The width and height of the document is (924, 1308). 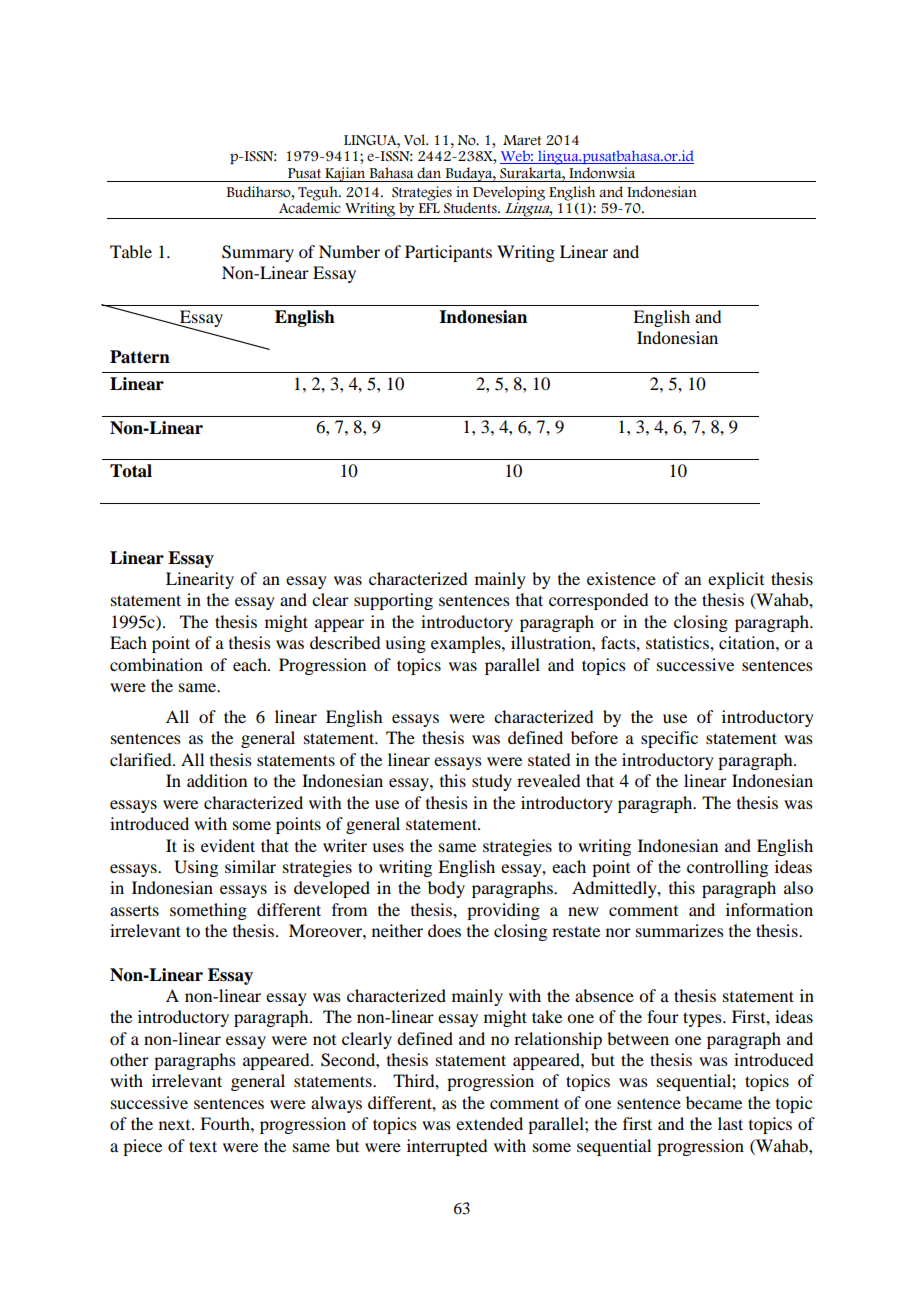 I want to click on extended, so click(x=489, y=1123).
